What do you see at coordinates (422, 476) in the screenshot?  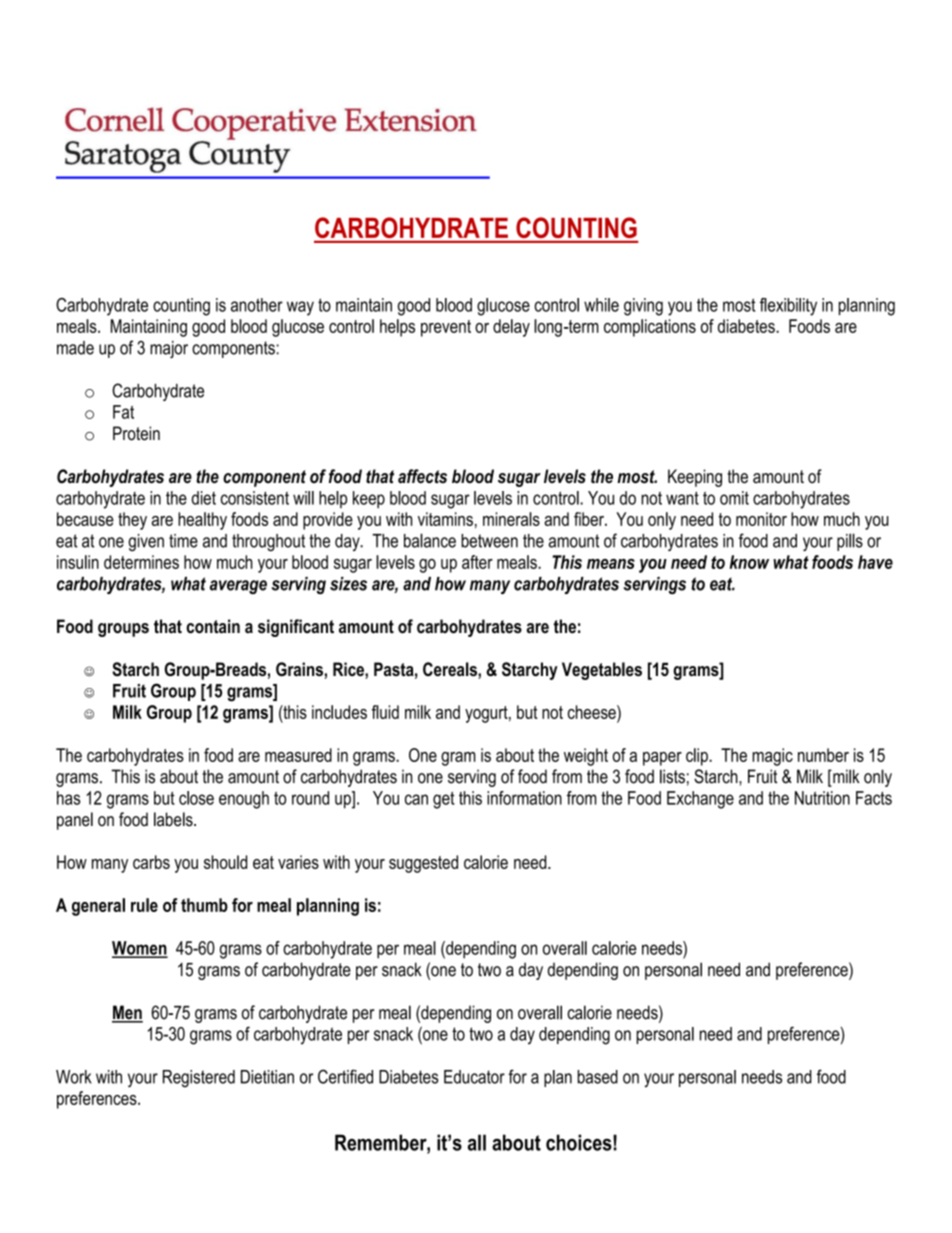 I see `affects` at bounding box center [422, 476].
